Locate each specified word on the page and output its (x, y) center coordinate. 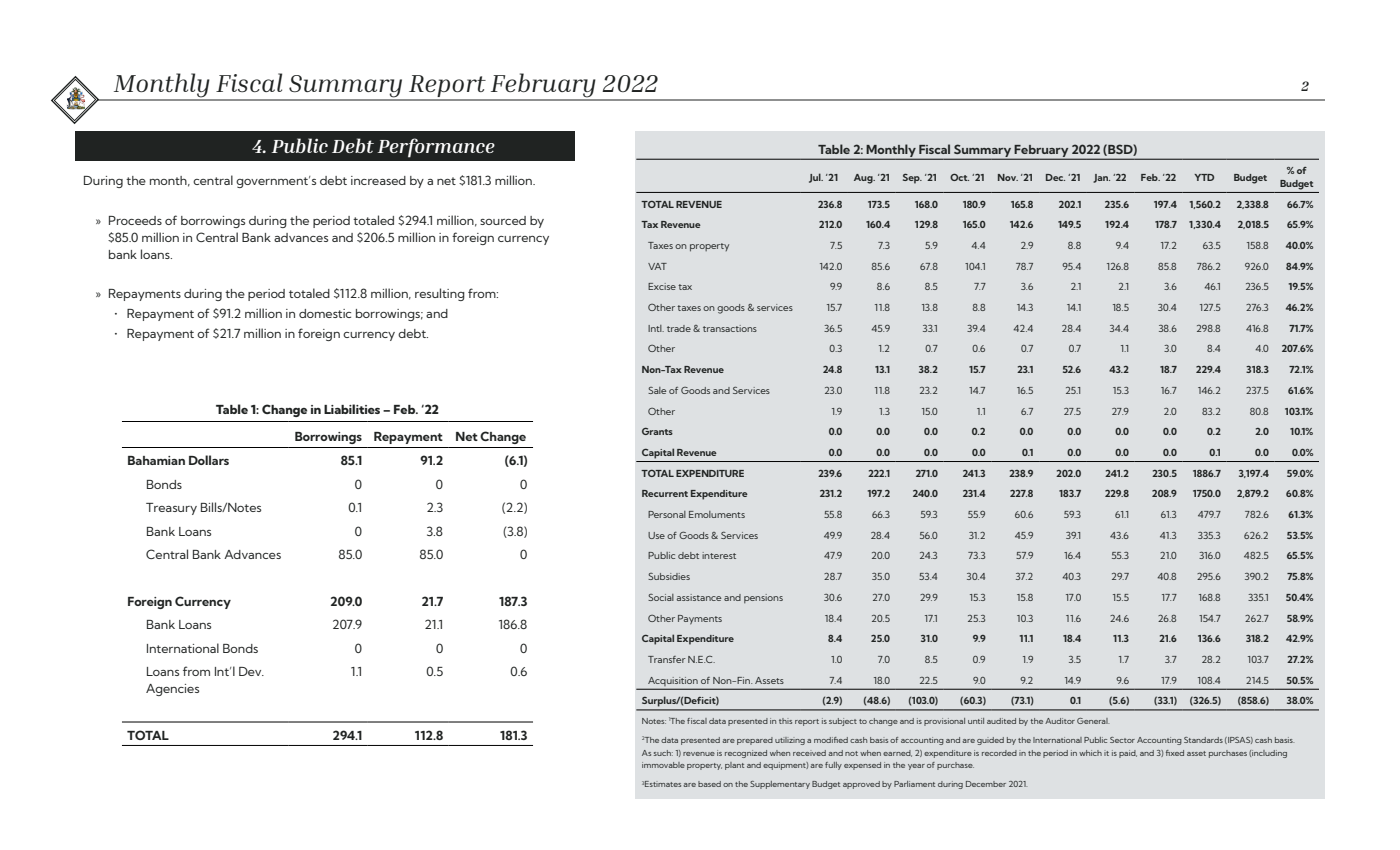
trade (679, 328)
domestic (325, 313)
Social (661, 597)
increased (378, 180)
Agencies (172, 690)
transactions (730, 328)
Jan (1101, 178)
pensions (763, 598)
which (1090, 753)
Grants (657, 431)
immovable (663, 765)
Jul (816, 178)
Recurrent (665, 493)
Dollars (209, 460)
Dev (251, 671)
